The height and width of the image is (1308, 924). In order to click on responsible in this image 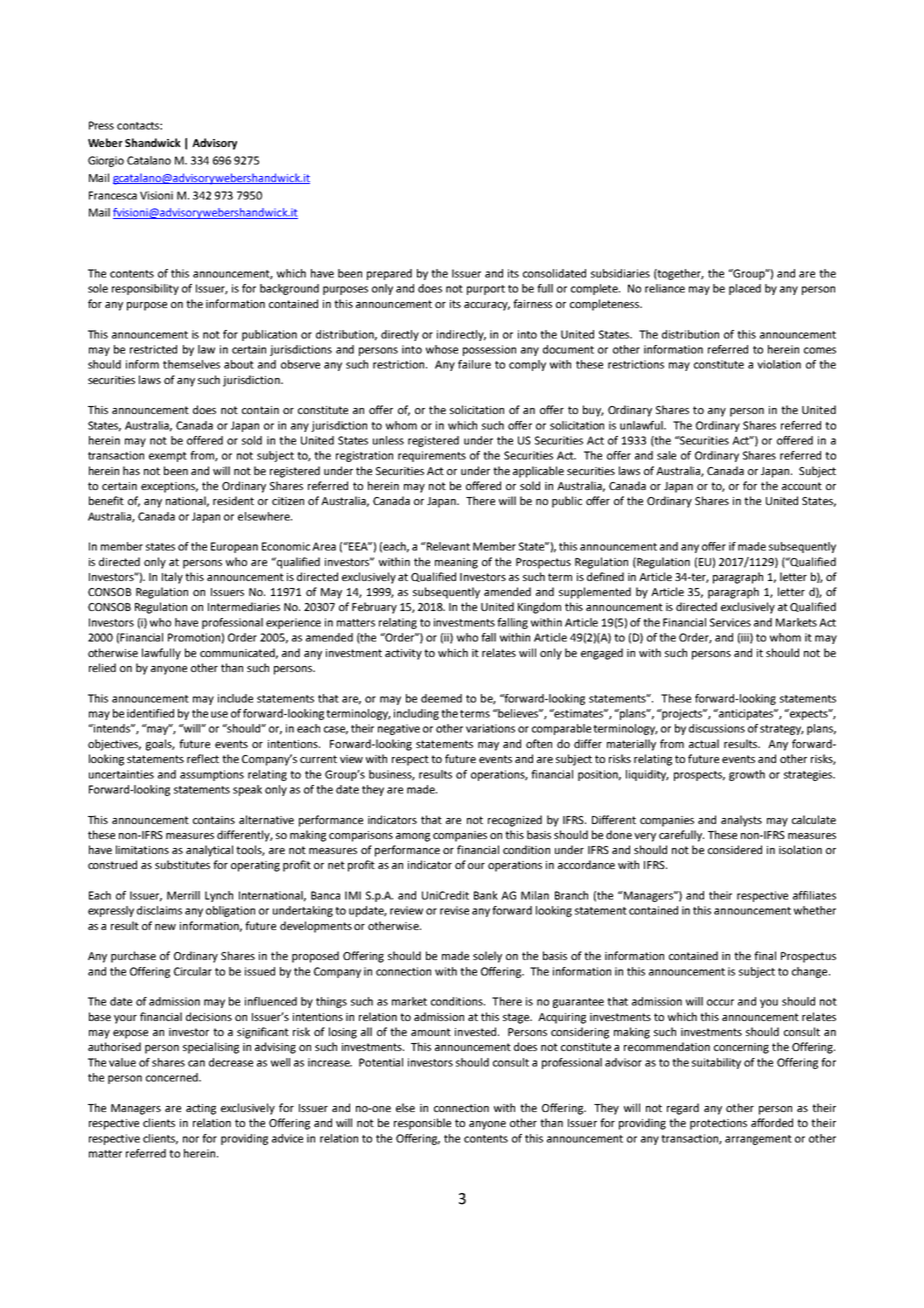, I will do `click(422, 1124)`.
